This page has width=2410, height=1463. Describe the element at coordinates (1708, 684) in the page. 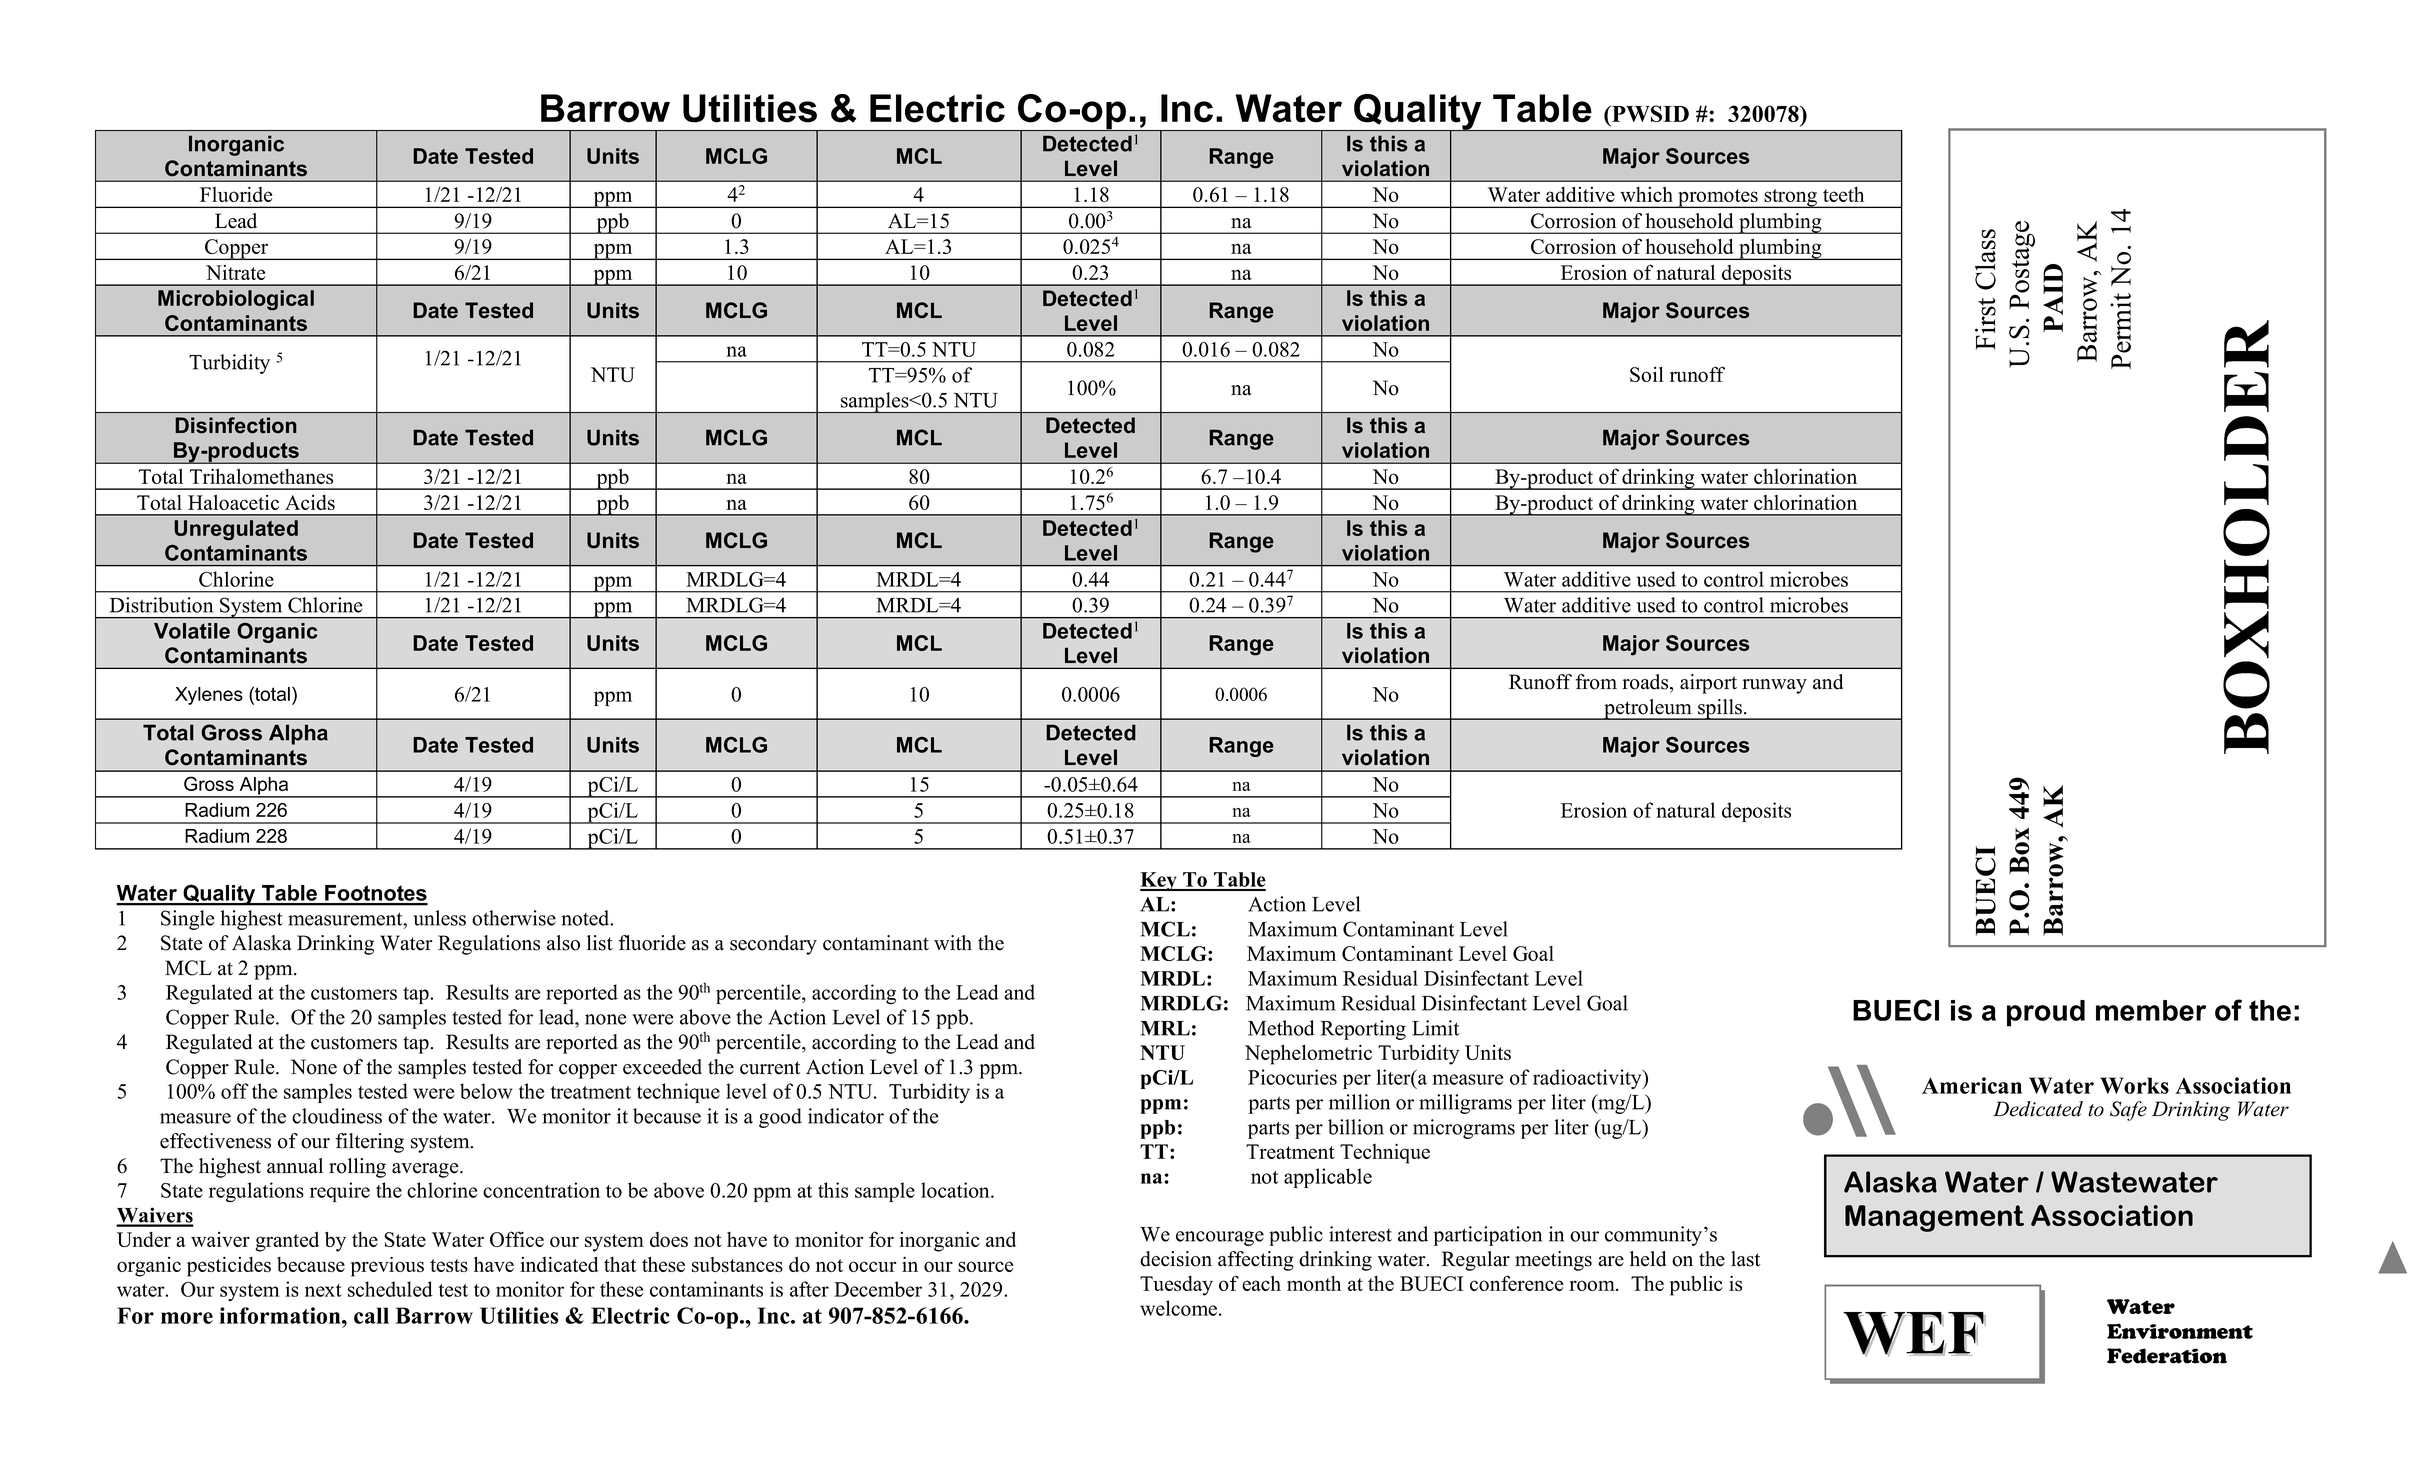

I see `airport` at that location.
